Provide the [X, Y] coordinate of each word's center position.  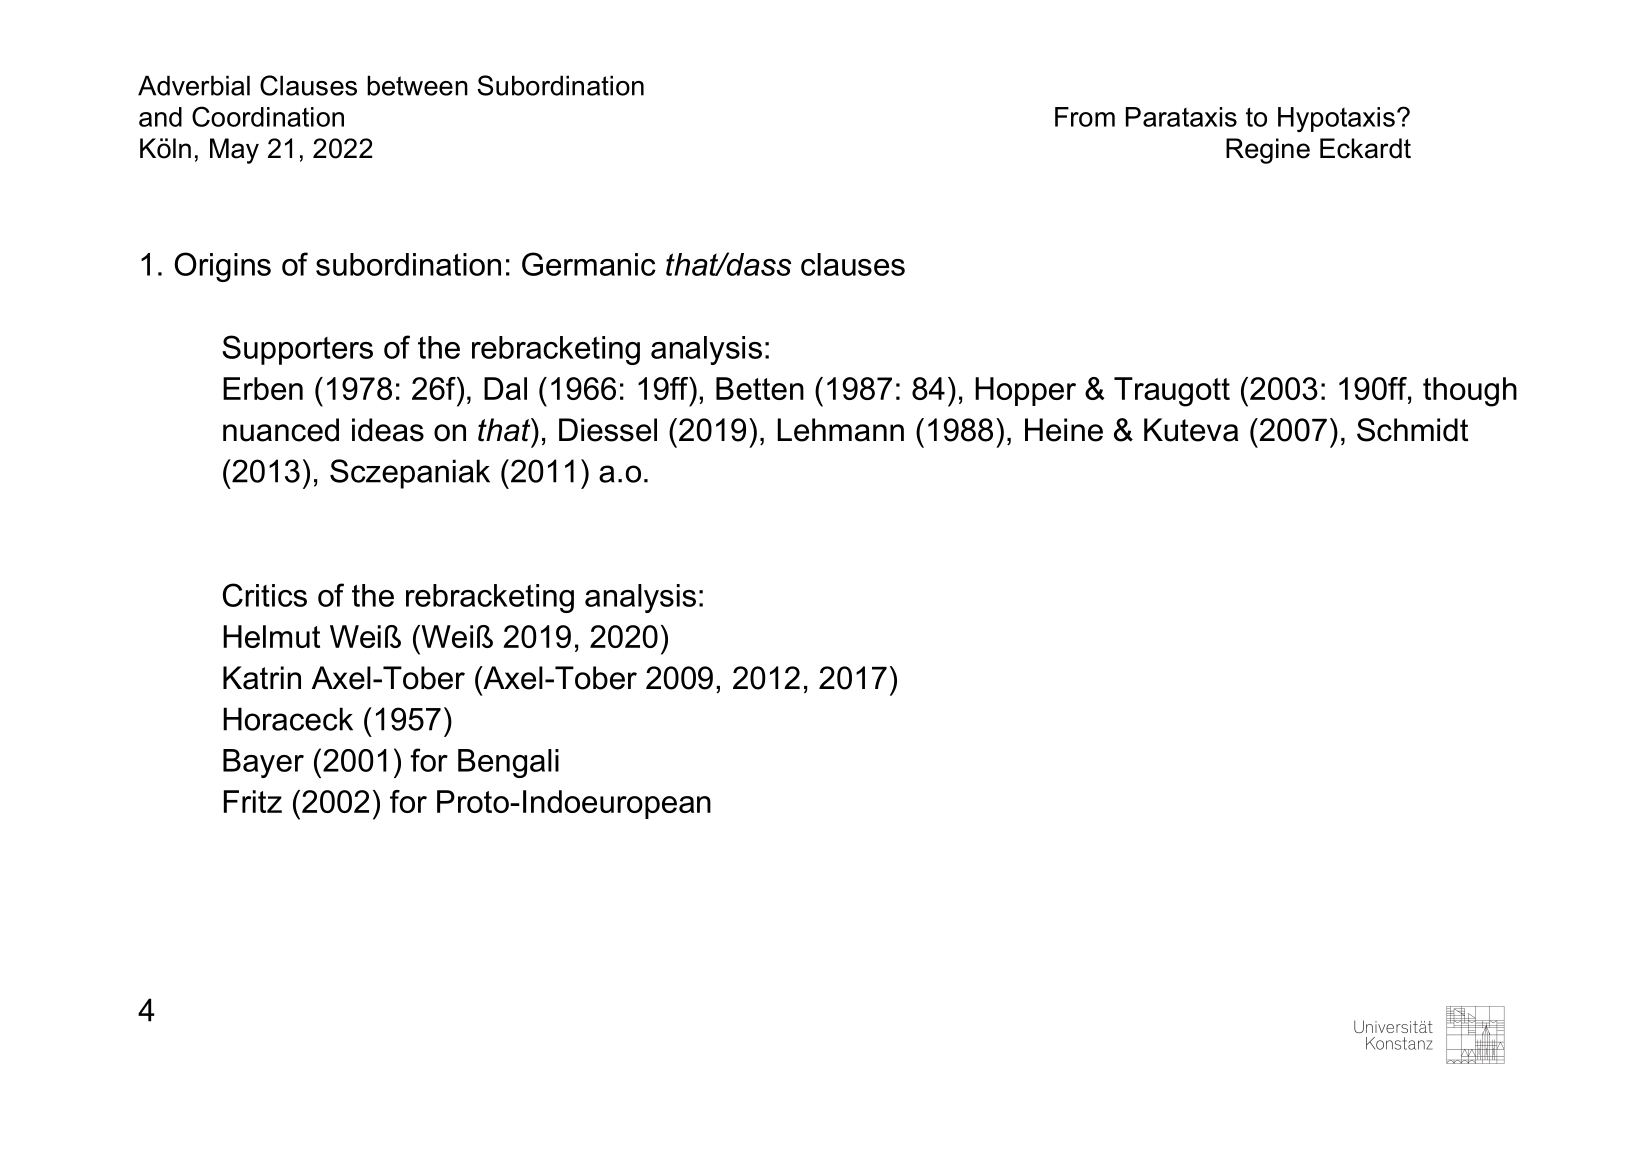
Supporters [297, 350]
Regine [1268, 151]
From [1085, 117]
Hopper [1025, 391]
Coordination [268, 116]
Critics [265, 595]
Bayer [263, 763]
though [1470, 392]
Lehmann [840, 430]
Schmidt [1412, 430]
